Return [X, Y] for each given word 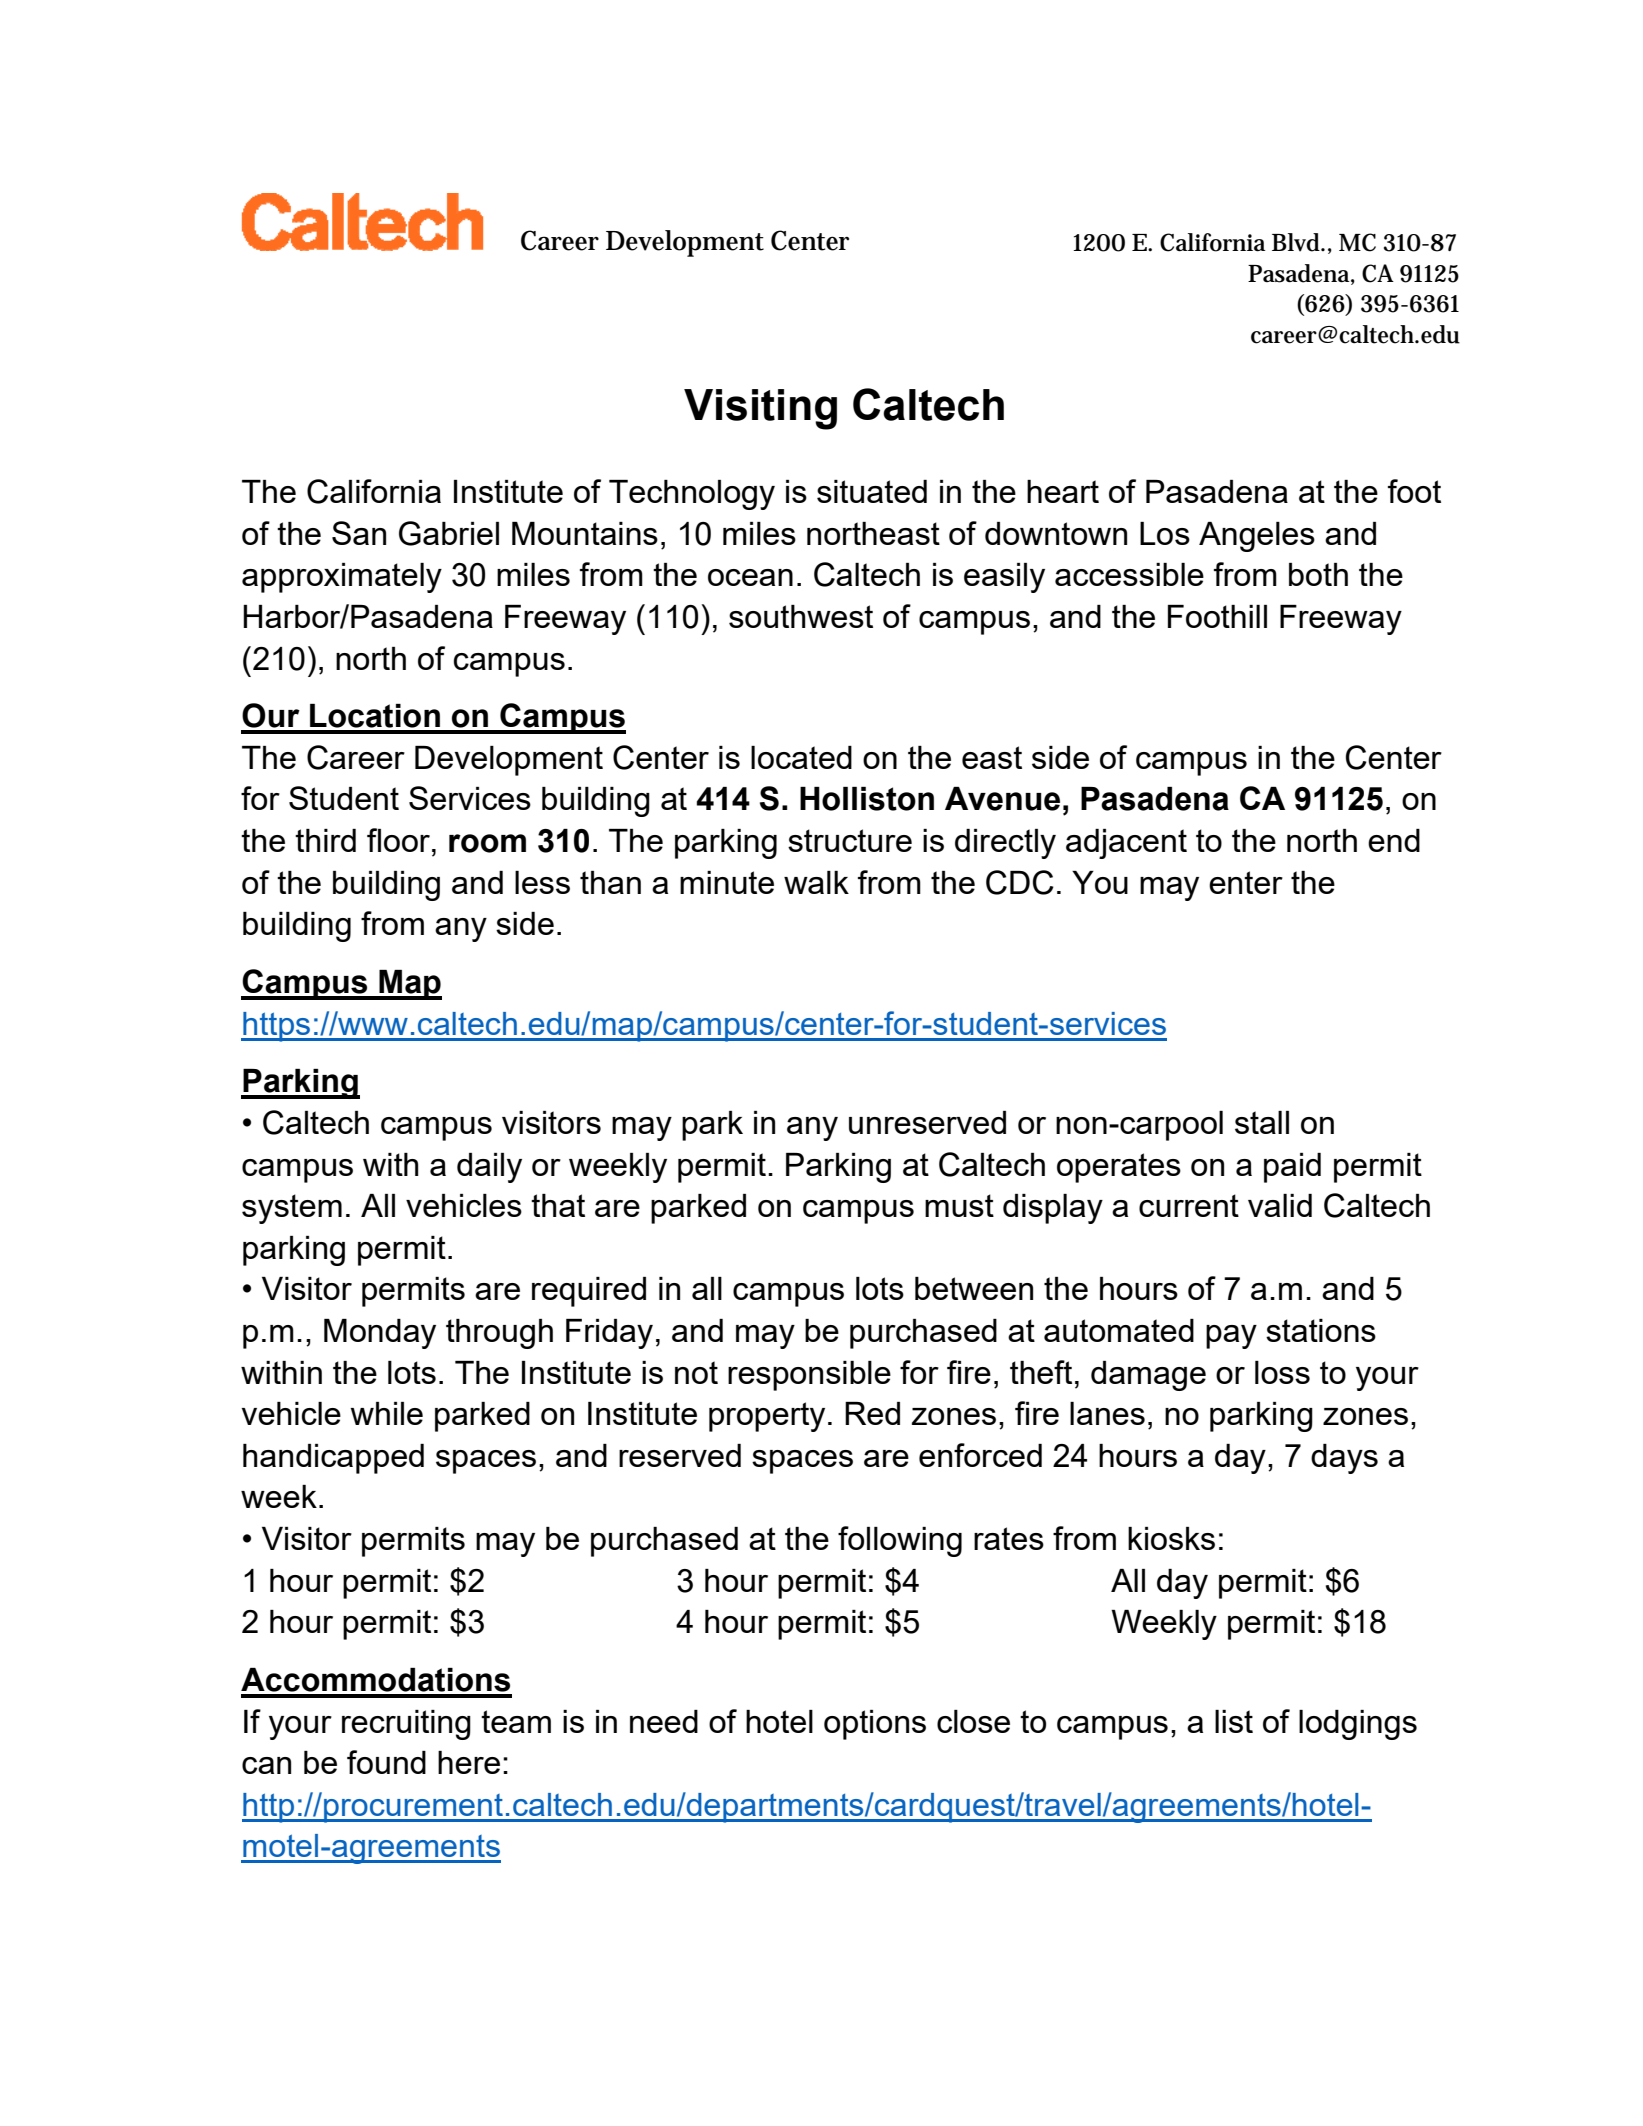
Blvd [1296, 242]
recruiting [406, 1725]
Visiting [760, 409]
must [959, 1205]
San [359, 533]
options [875, 1725]
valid [1280, 1205]
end [1394, 840]
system [292, 1209]
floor [400, 840]
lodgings [1358, 1725]
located [801, 757]
